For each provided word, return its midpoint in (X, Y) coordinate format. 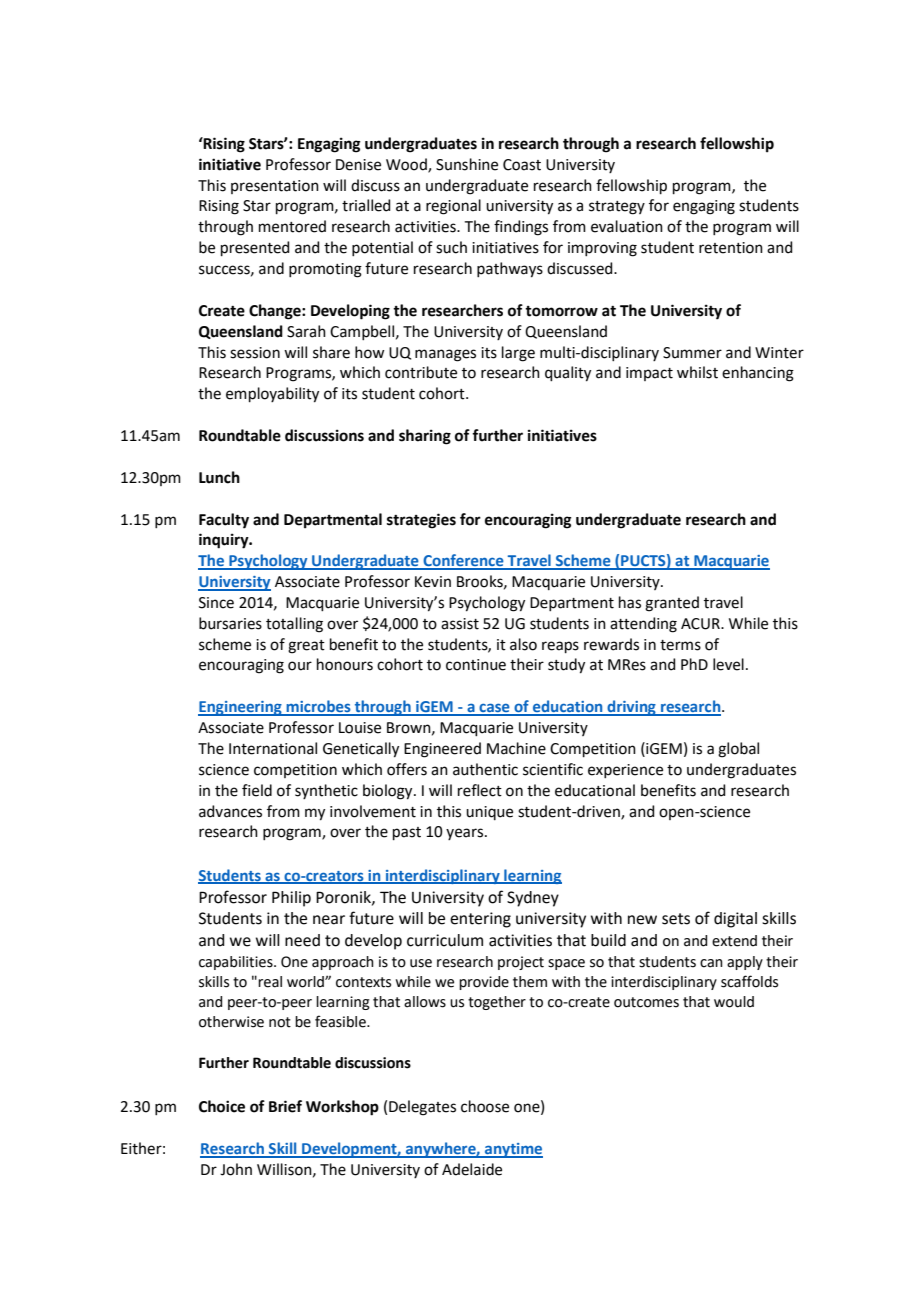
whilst (697, 372)
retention (731, 248)
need (302, 940)
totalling (294, 625)
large (518, 354)
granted (672, 604)
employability (272, 395)
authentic (485, 769)
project (521, 963)
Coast (522, 165)
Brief (285, 1106)
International (273, 748)
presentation (275, 187)
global (738, 750)
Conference (463, 561)
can (711, 963)
